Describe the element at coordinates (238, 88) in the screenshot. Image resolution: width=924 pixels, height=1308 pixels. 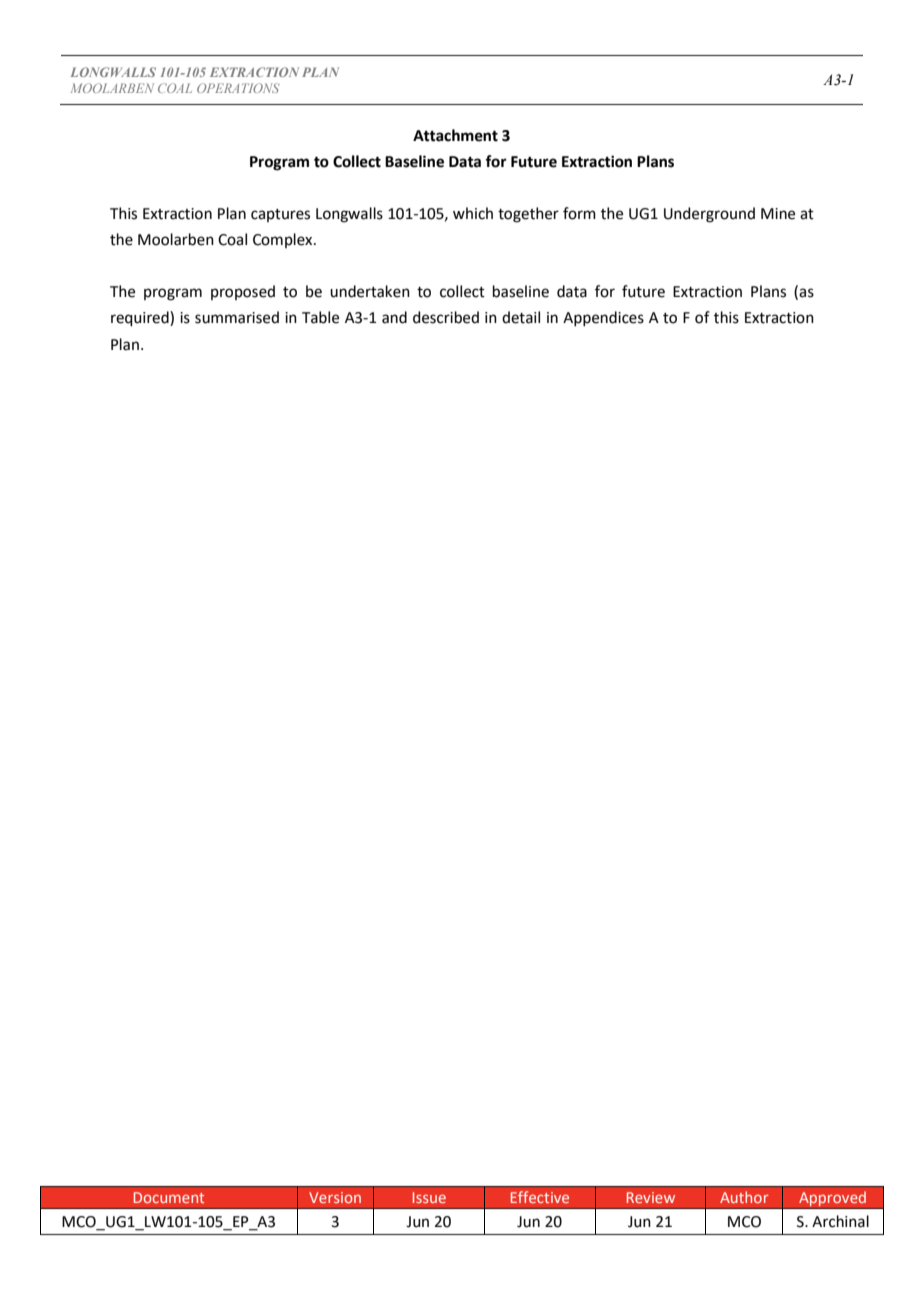
I see `OPERATIONS` at that location.
